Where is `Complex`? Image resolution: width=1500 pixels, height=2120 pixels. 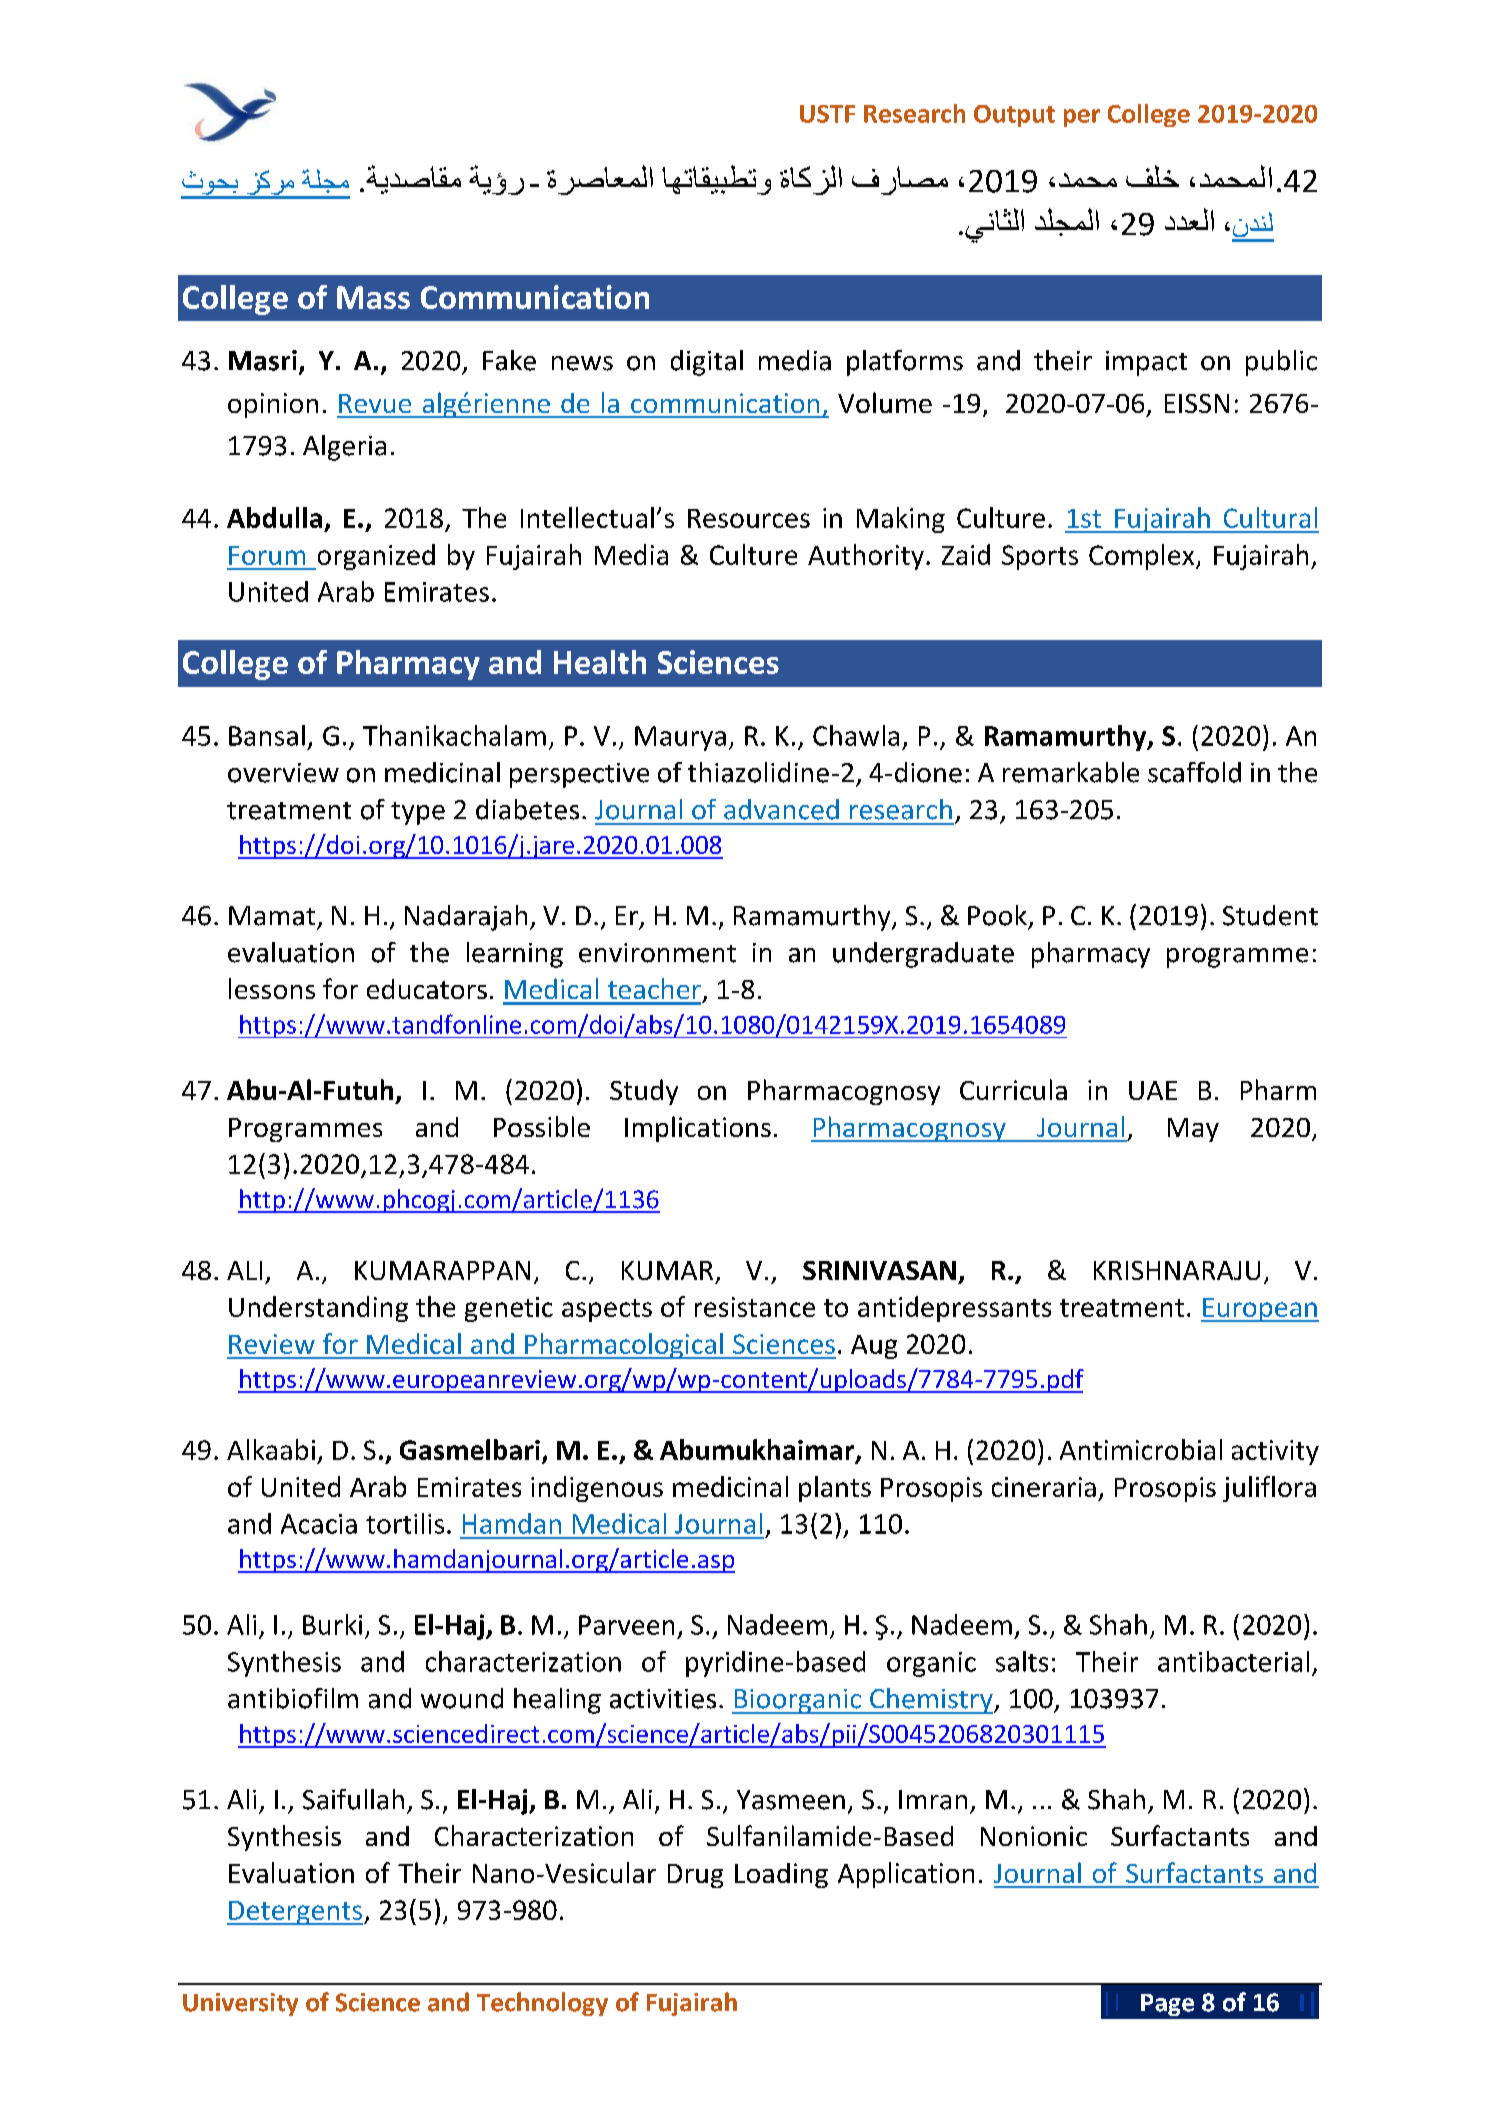
Complex is located at coordinates (1143, 557).
